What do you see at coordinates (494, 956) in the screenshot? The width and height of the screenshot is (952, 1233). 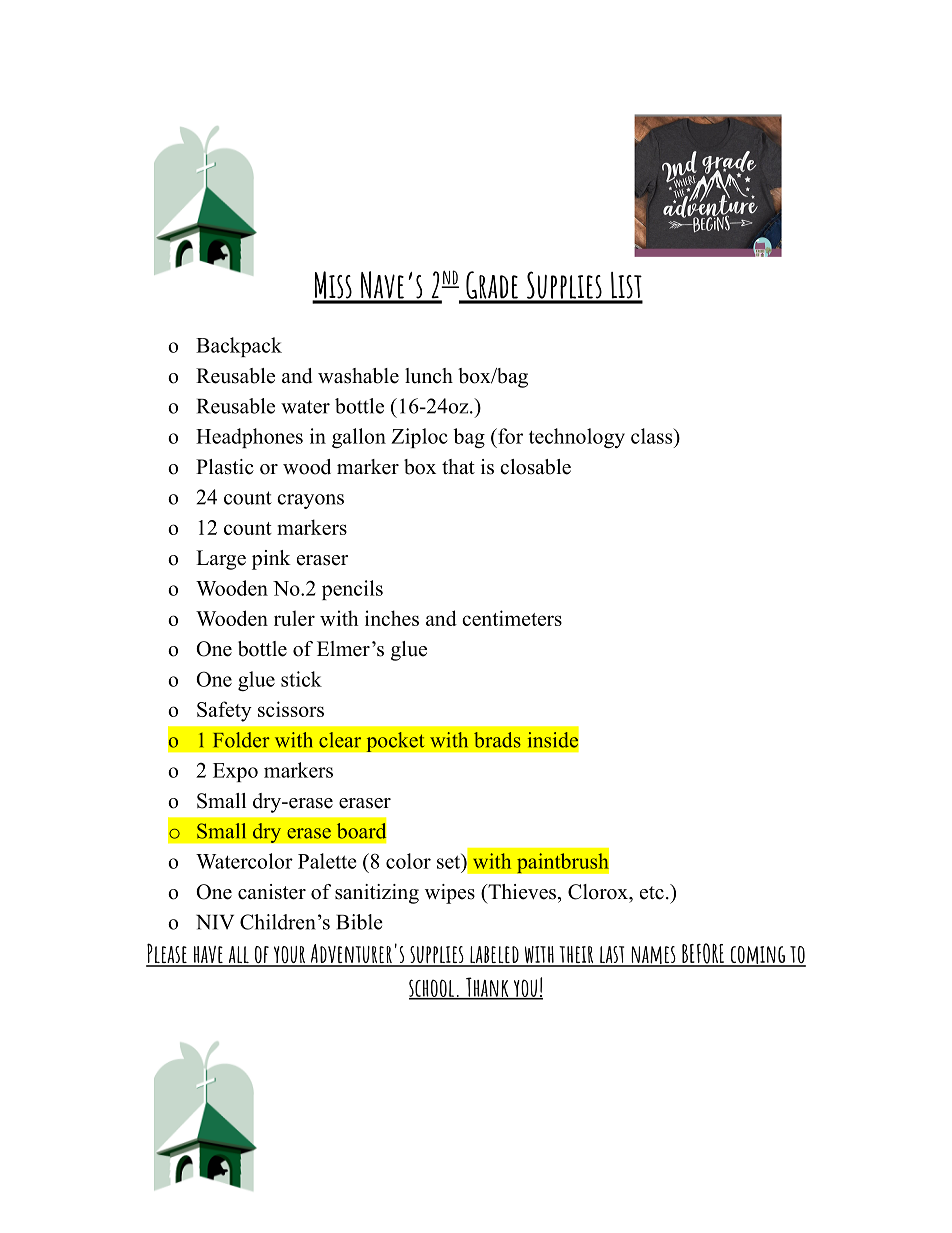 I see `labeled` at bounding box center [494, 956].
